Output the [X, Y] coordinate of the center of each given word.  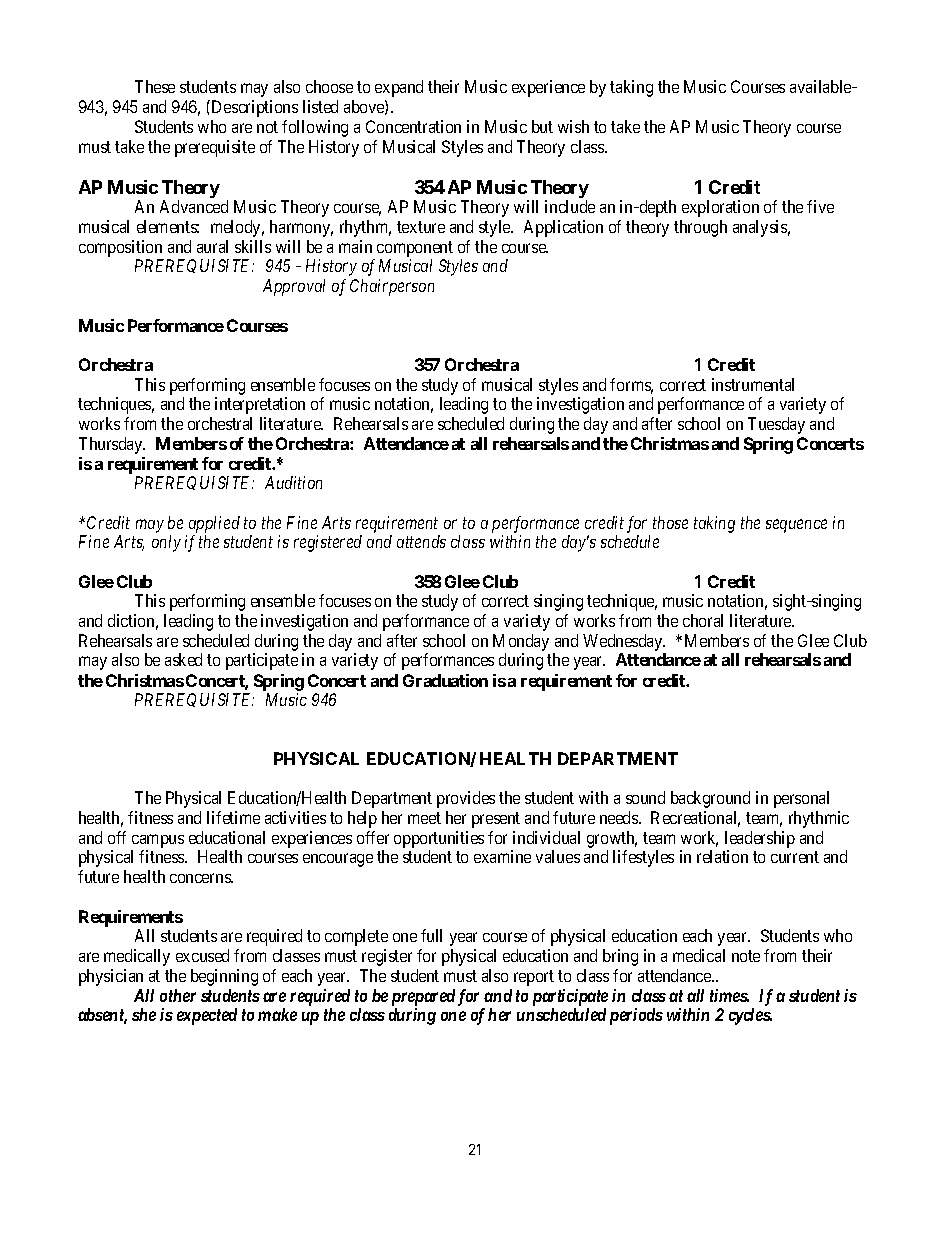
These [155, 86]
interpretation [260, 405]
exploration [720, 208]
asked [183, 659]
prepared [423, 997]
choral [703, 620]
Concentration [413, 126]
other [178, 995]
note [746, 956]
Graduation [445, 680]
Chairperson [392, 287]
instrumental [753, 384]
